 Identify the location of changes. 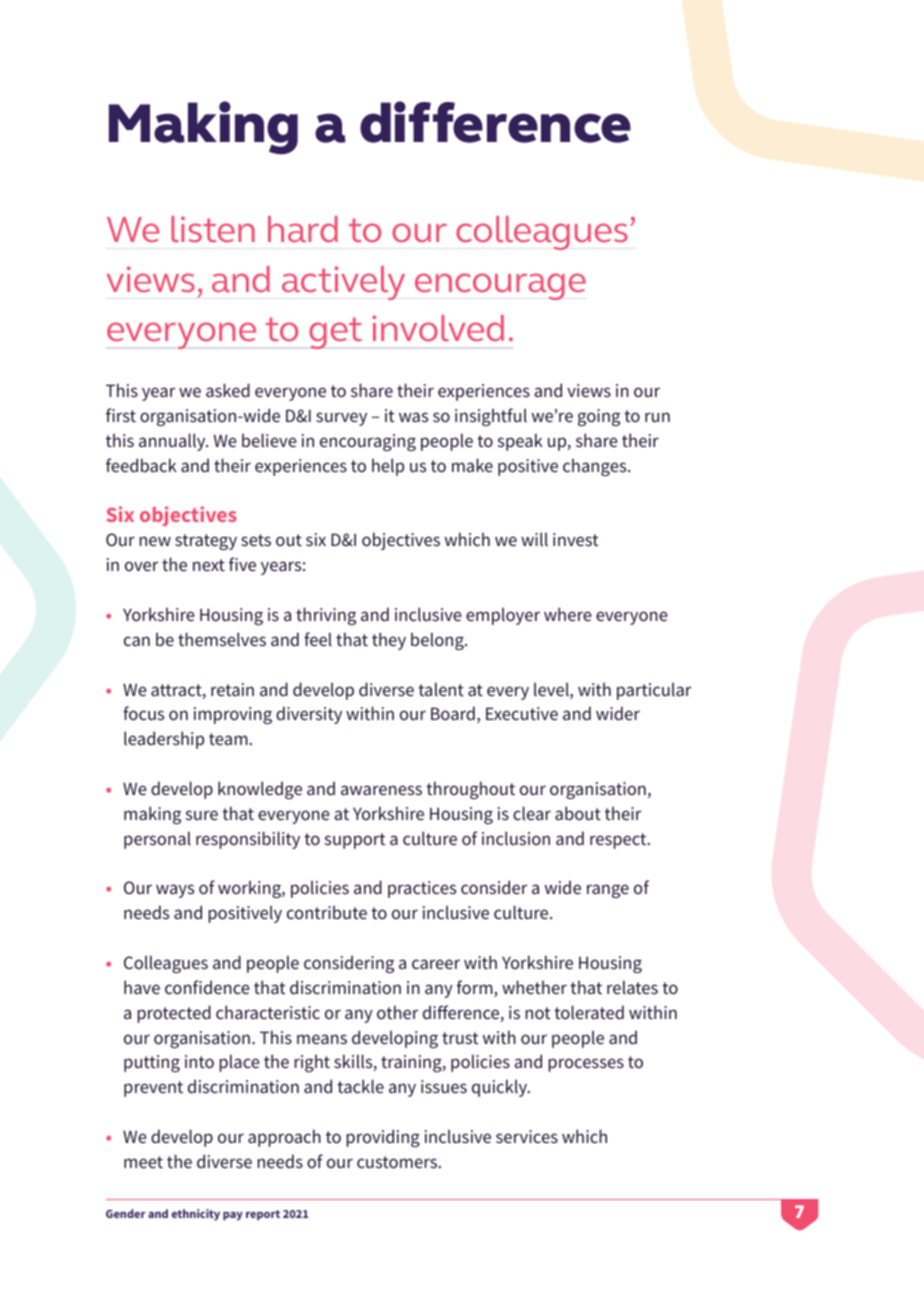
(596, 467).
